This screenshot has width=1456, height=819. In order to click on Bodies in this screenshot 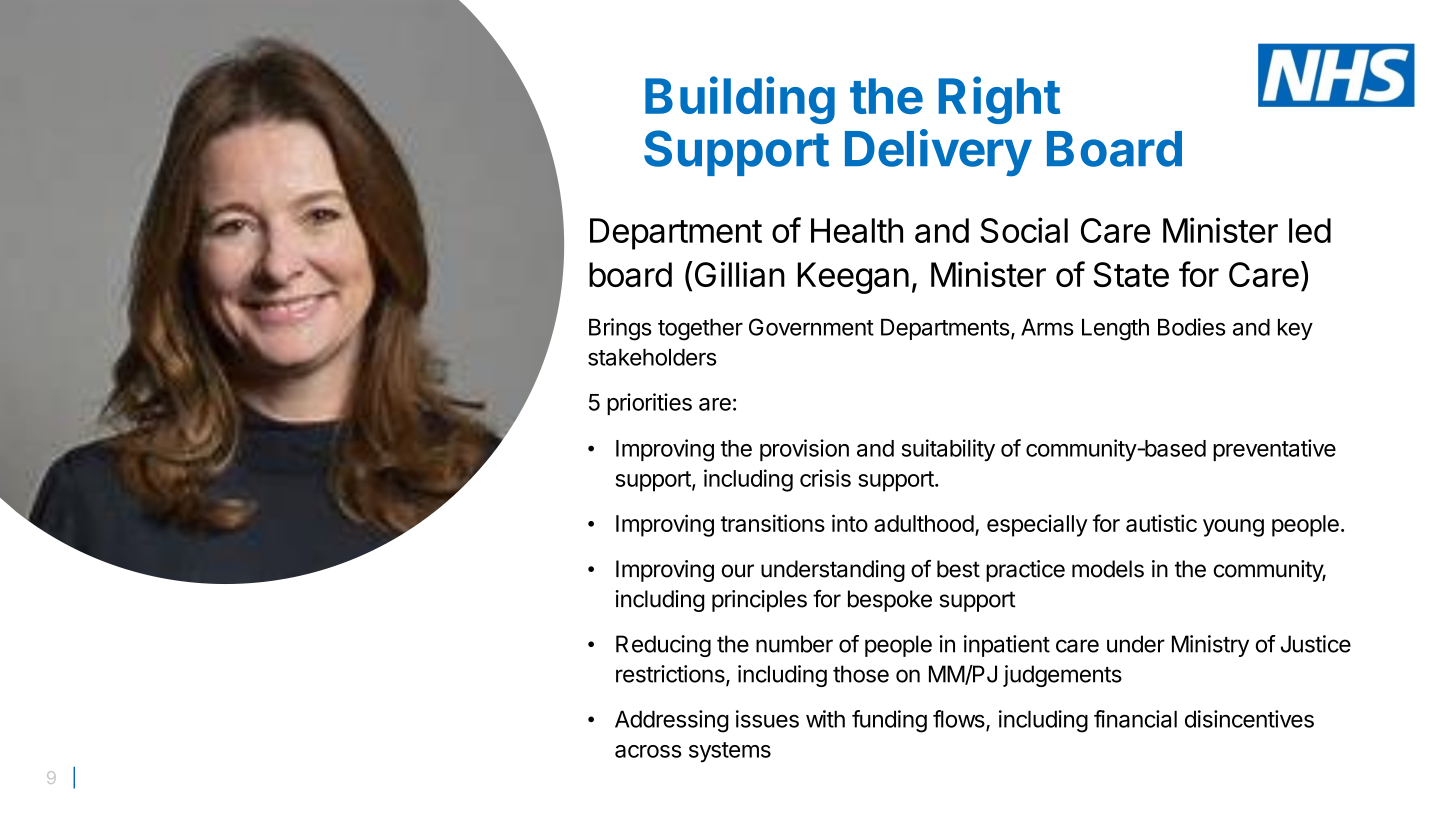, I will do `click(1191, 327)`.
